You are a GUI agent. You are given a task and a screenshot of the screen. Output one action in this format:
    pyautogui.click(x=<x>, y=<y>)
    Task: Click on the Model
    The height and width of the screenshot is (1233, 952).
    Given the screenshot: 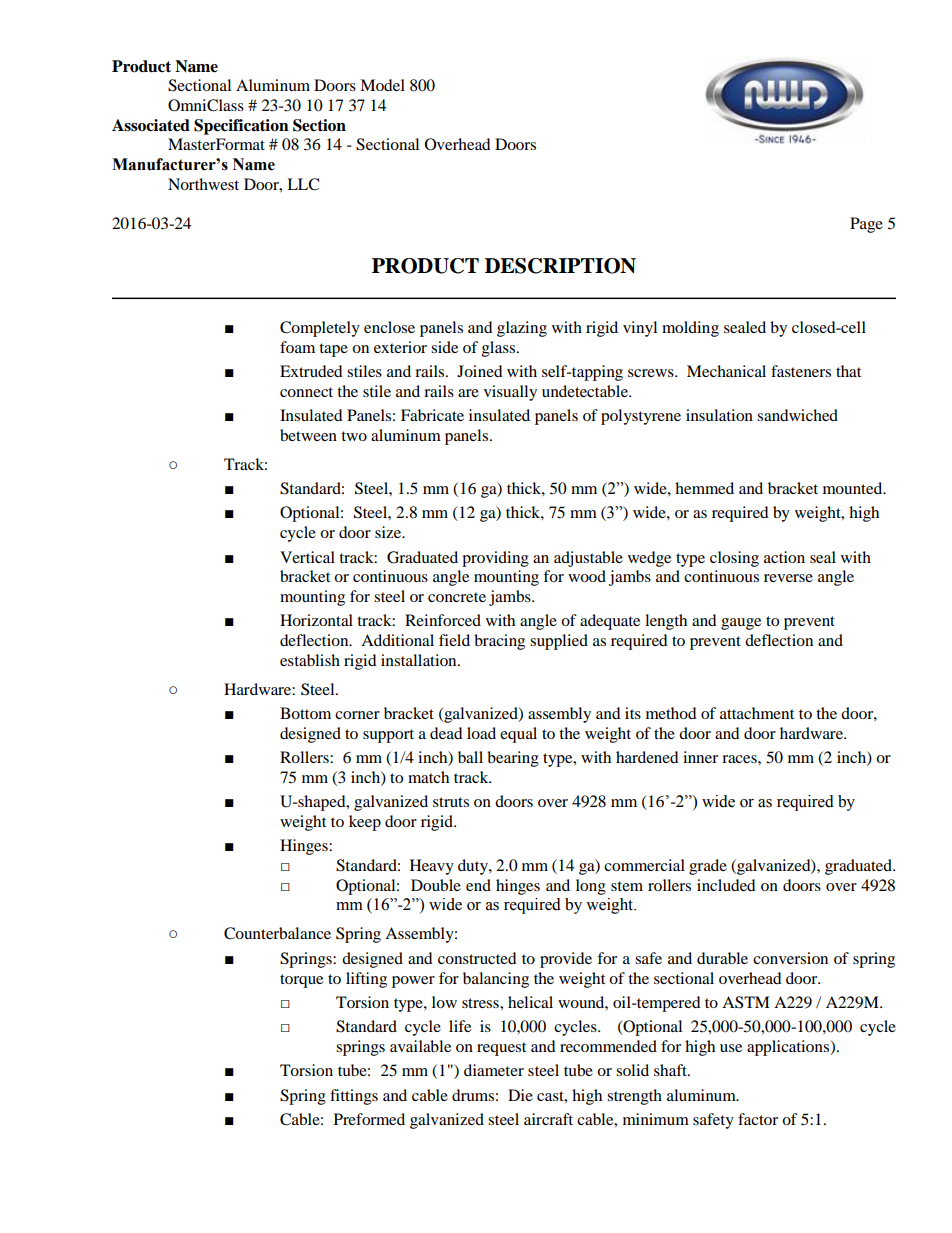 What is the action you would take?
    pyautogui.click(x=382, y=85)
